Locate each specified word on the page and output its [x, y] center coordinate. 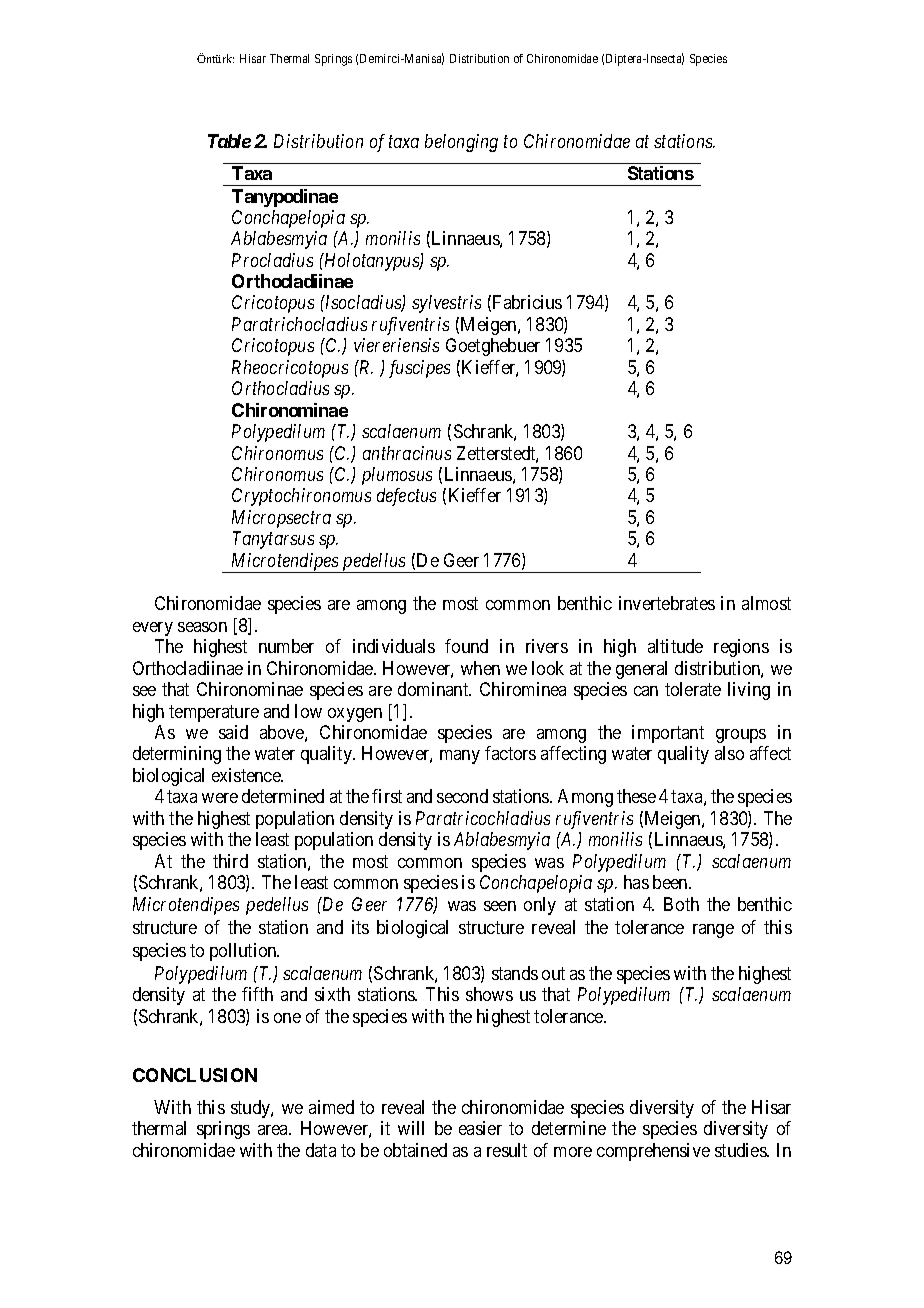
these [636, 796]
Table [229, 141]
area [274, 1130]
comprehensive [653, 1152]
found [466, 646]
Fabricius [527, 302]
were [220, 798]
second [462, 796]
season [202, 627]
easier [480, 1128]
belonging [461, 143]
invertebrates [667, 603]
